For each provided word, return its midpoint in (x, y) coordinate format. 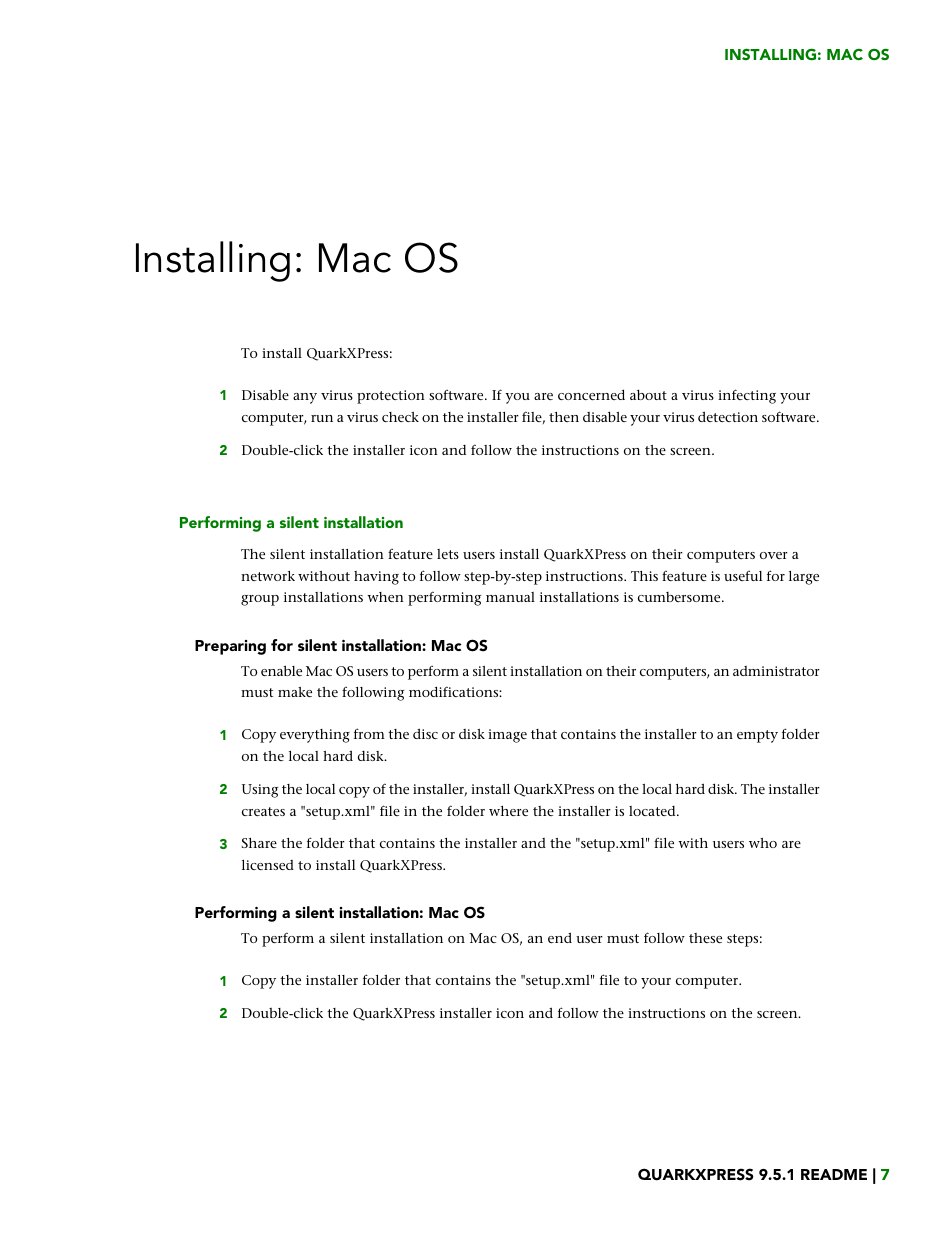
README (834, 1174)
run (322, 418)
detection (728, 416)
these (705, 938)
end (560, 937)
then (564, 417)
